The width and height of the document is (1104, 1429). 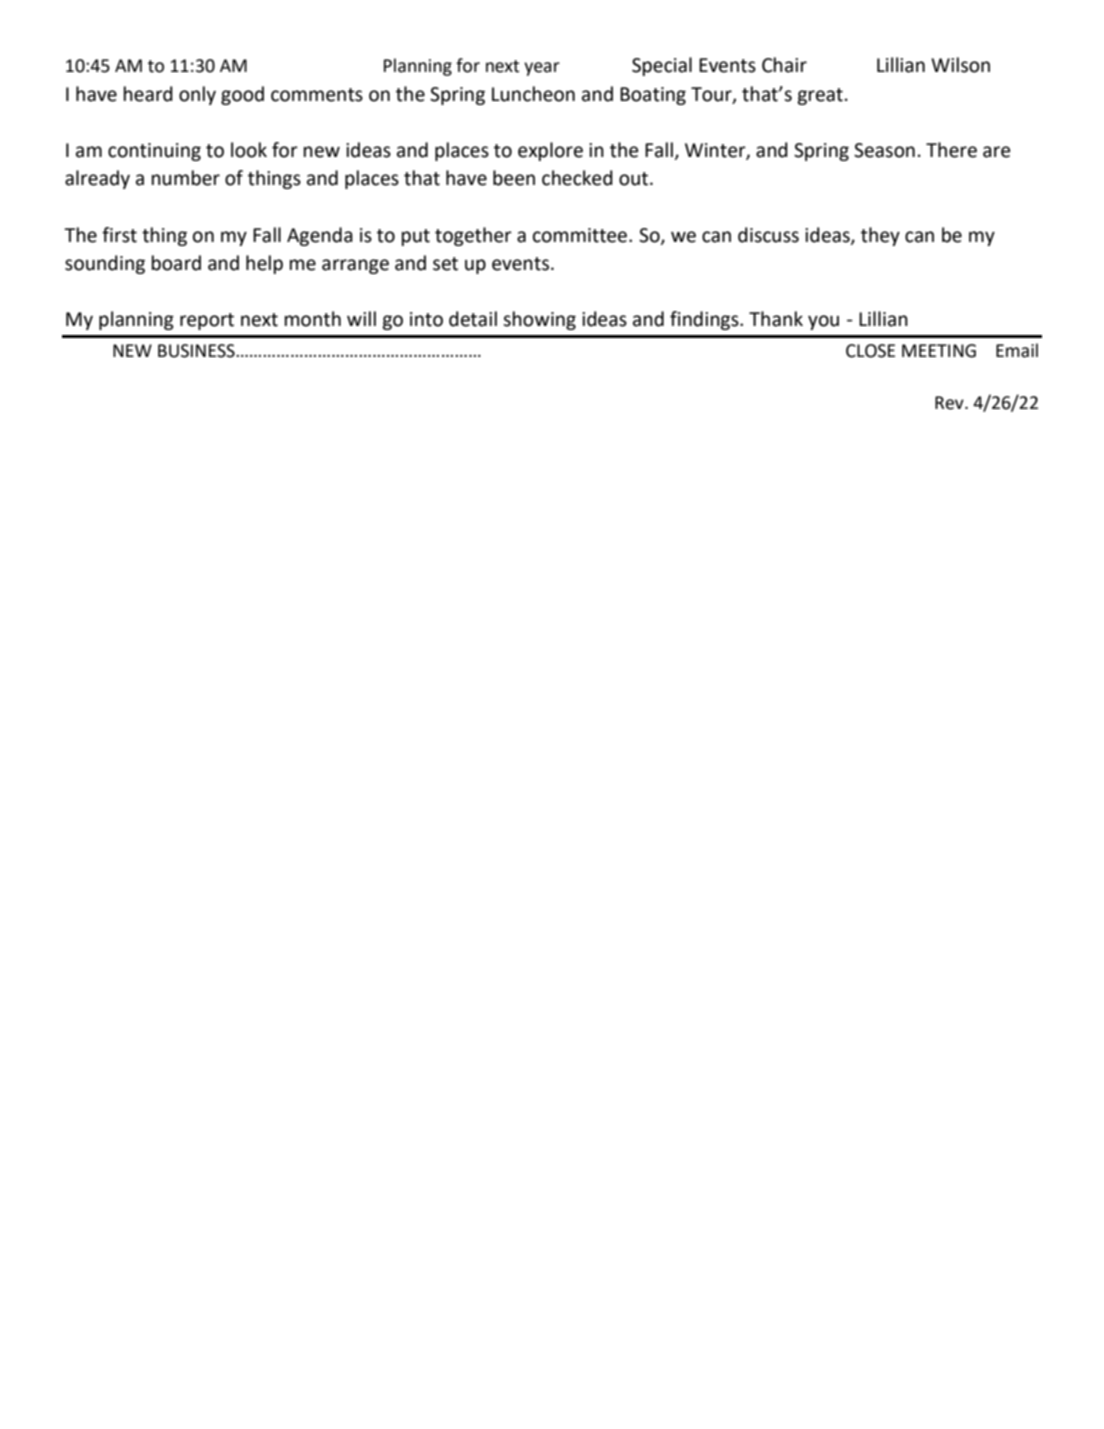 I want to click on Wilson, so click(x=960, y=65).
